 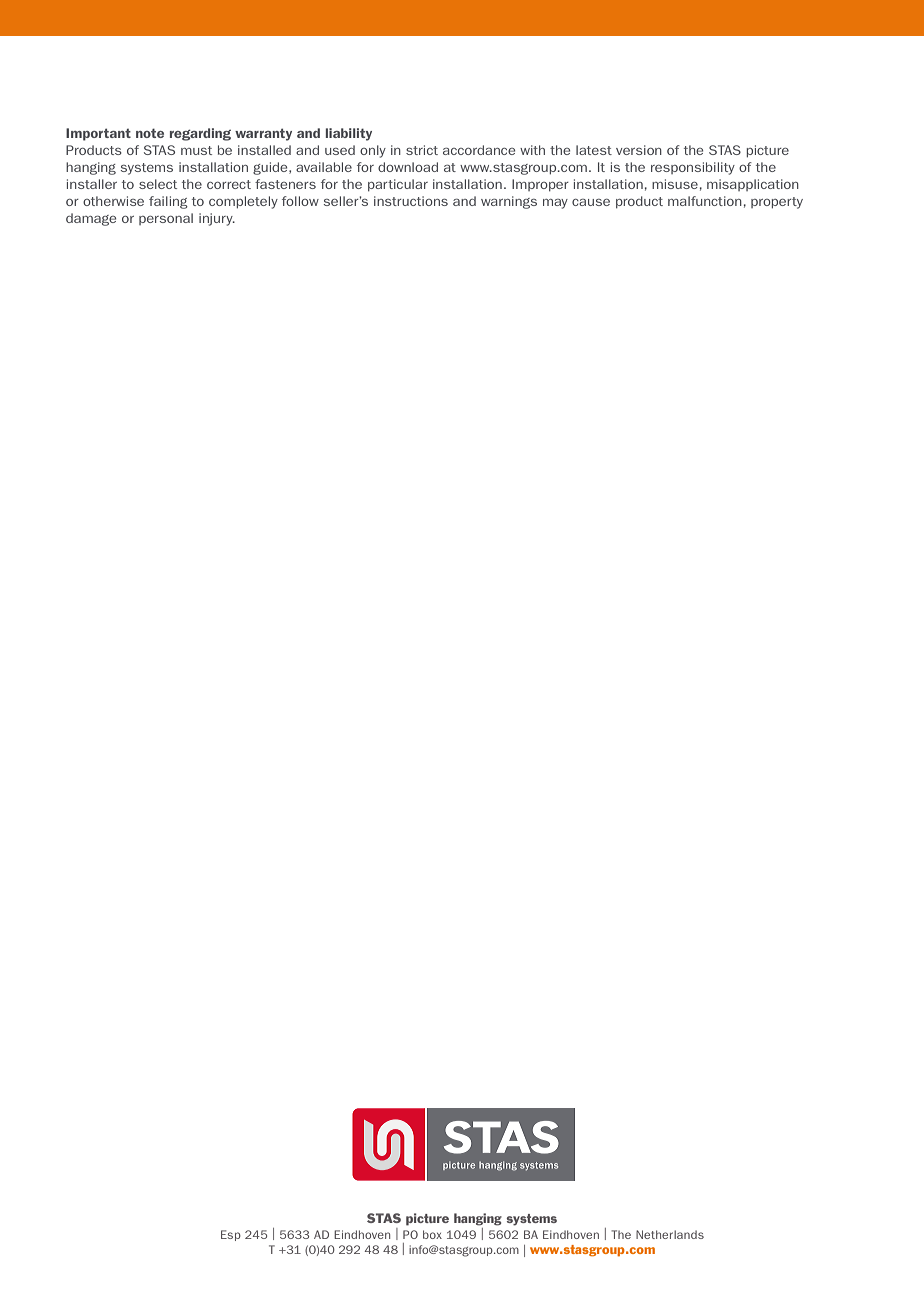 What do you see at coordinates (432, 1234) in the image?
I see `box` at bounding box center [432, 1234].
